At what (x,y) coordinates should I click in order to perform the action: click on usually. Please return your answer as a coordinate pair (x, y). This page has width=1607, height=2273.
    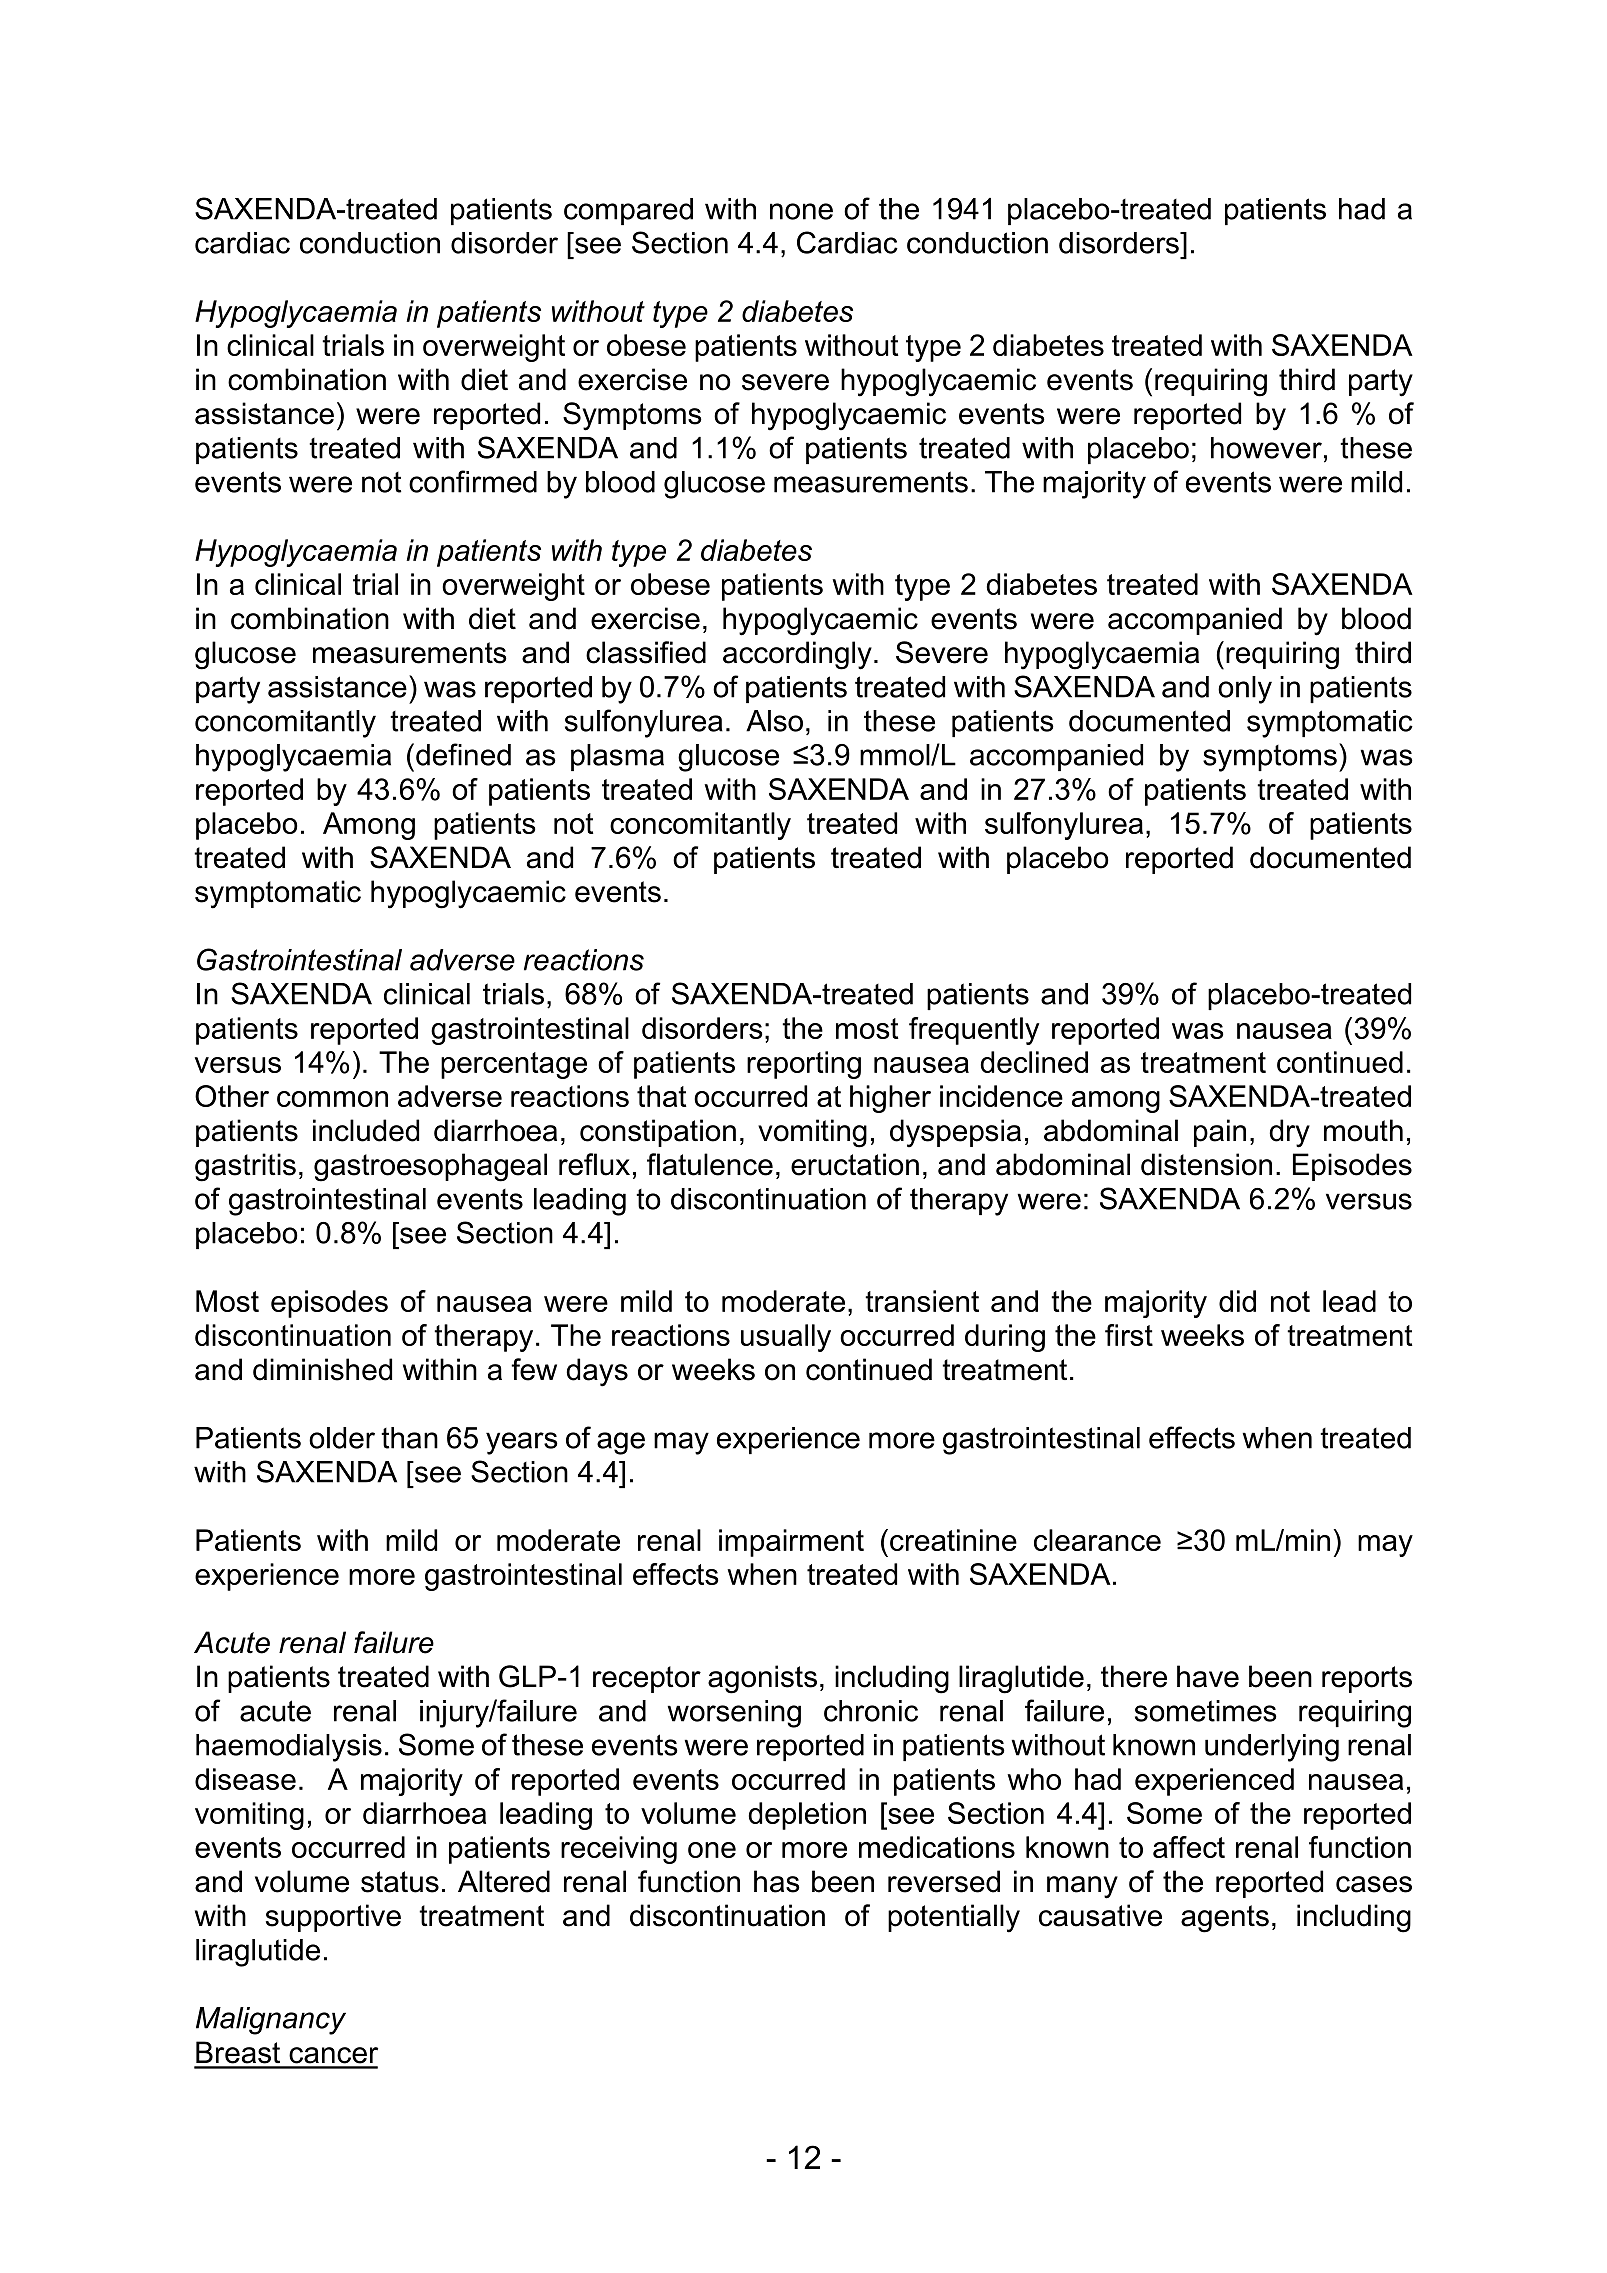
    Looking at the image, I should click on (786, 1338).
